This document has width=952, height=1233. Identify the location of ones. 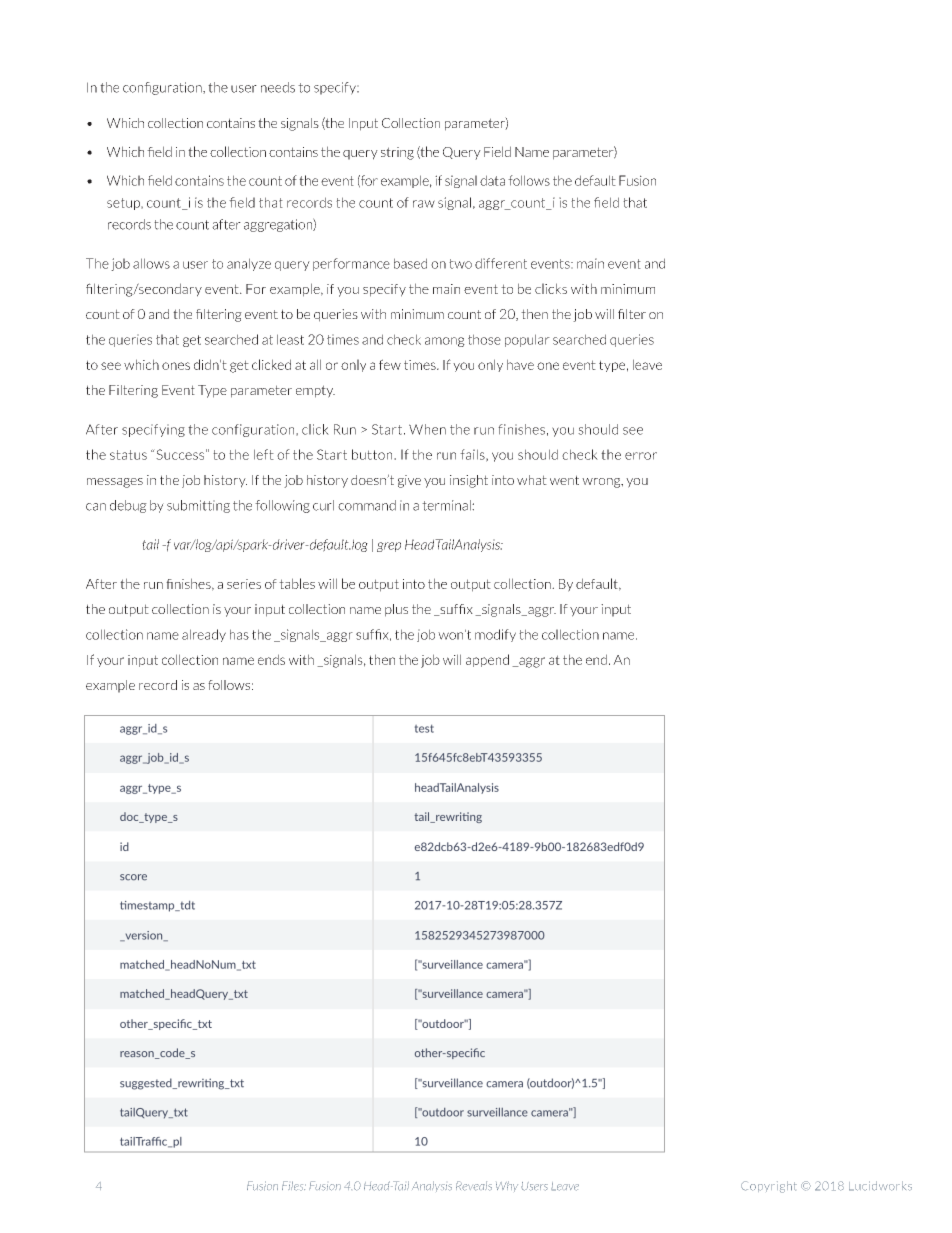
(176, 366).
